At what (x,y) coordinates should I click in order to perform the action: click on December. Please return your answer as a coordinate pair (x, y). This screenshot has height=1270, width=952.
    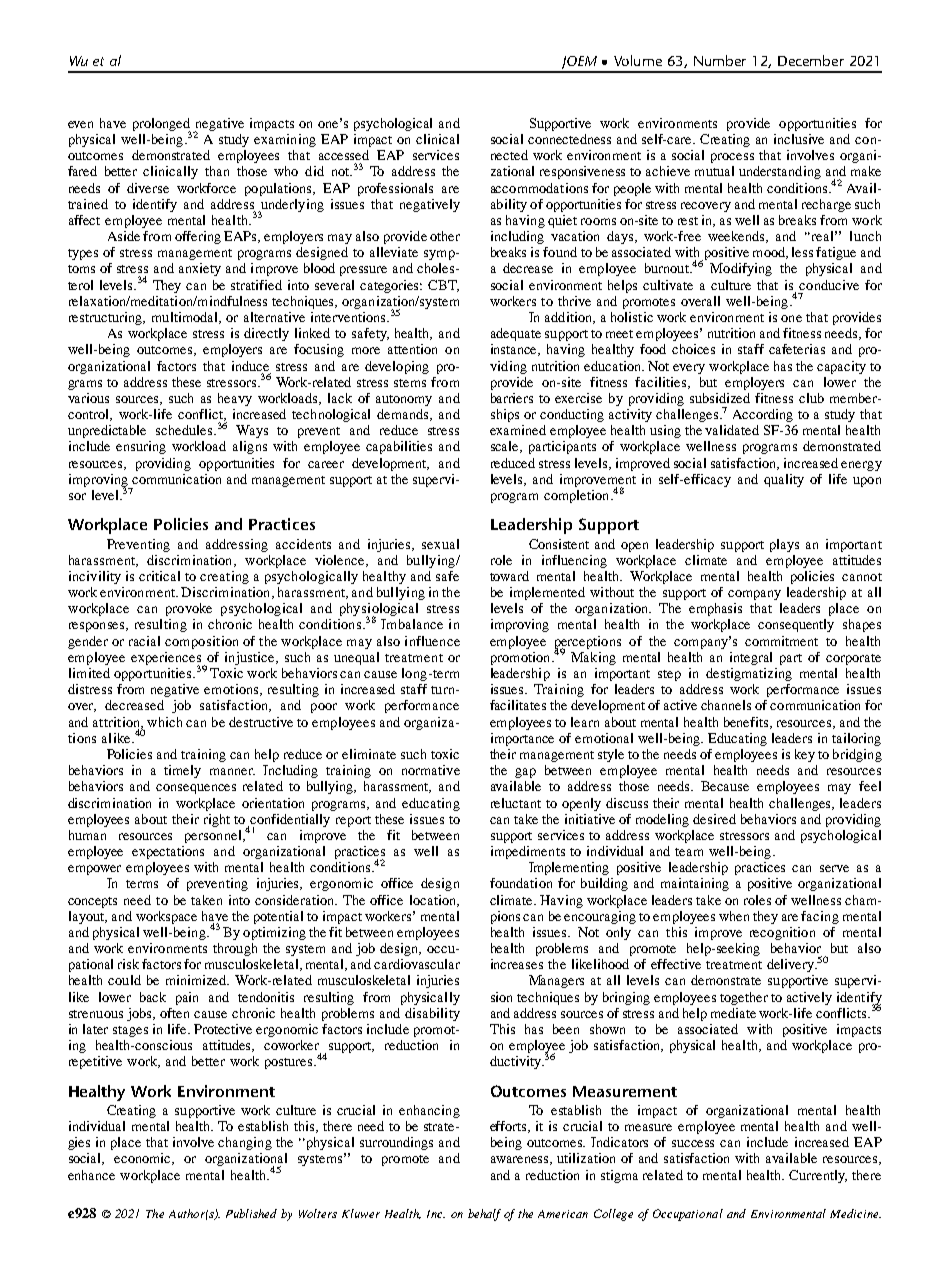
    Looking at the image, I should click on (811, 60).
